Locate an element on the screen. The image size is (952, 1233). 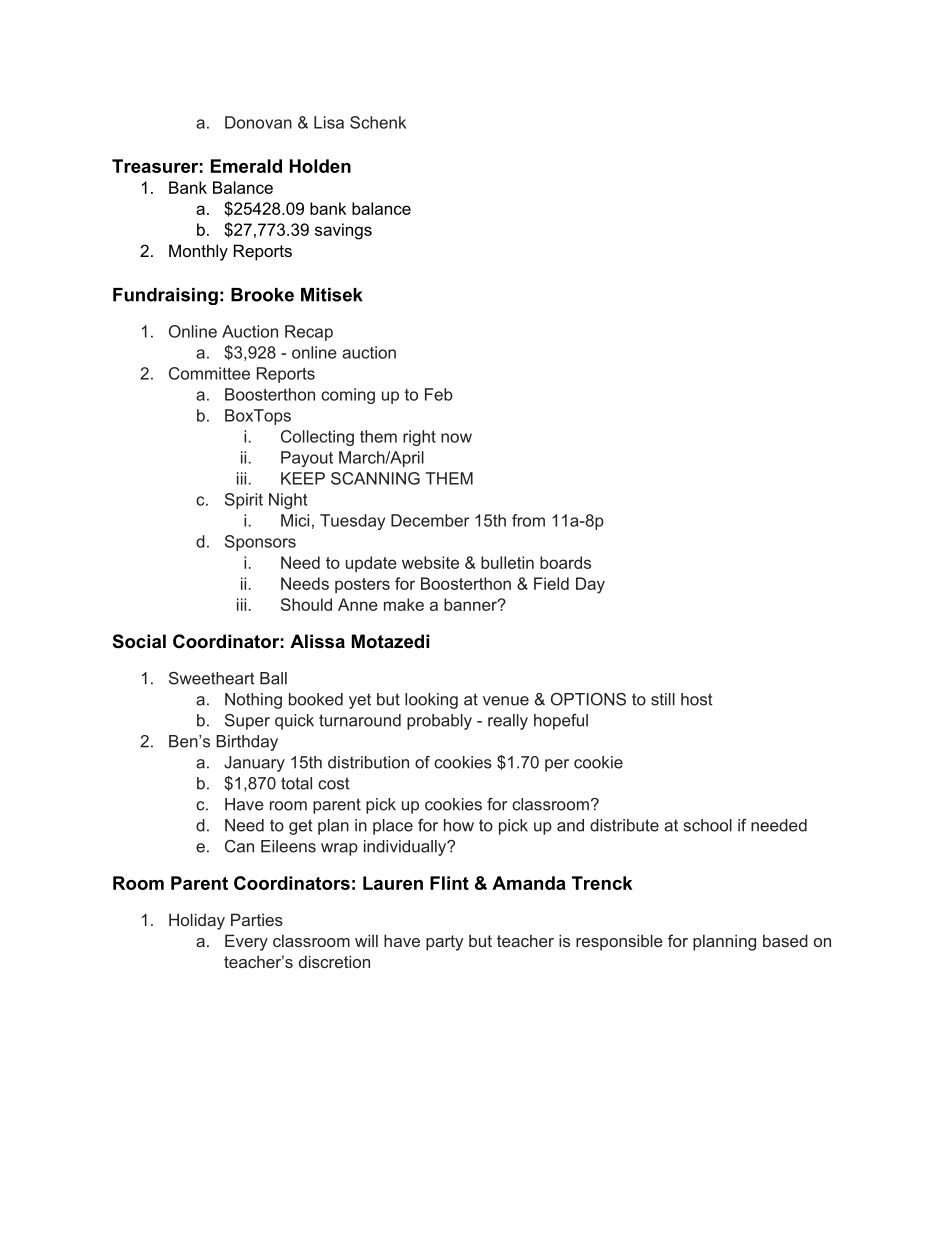
Holiday is located at coordinates (197, 921).
